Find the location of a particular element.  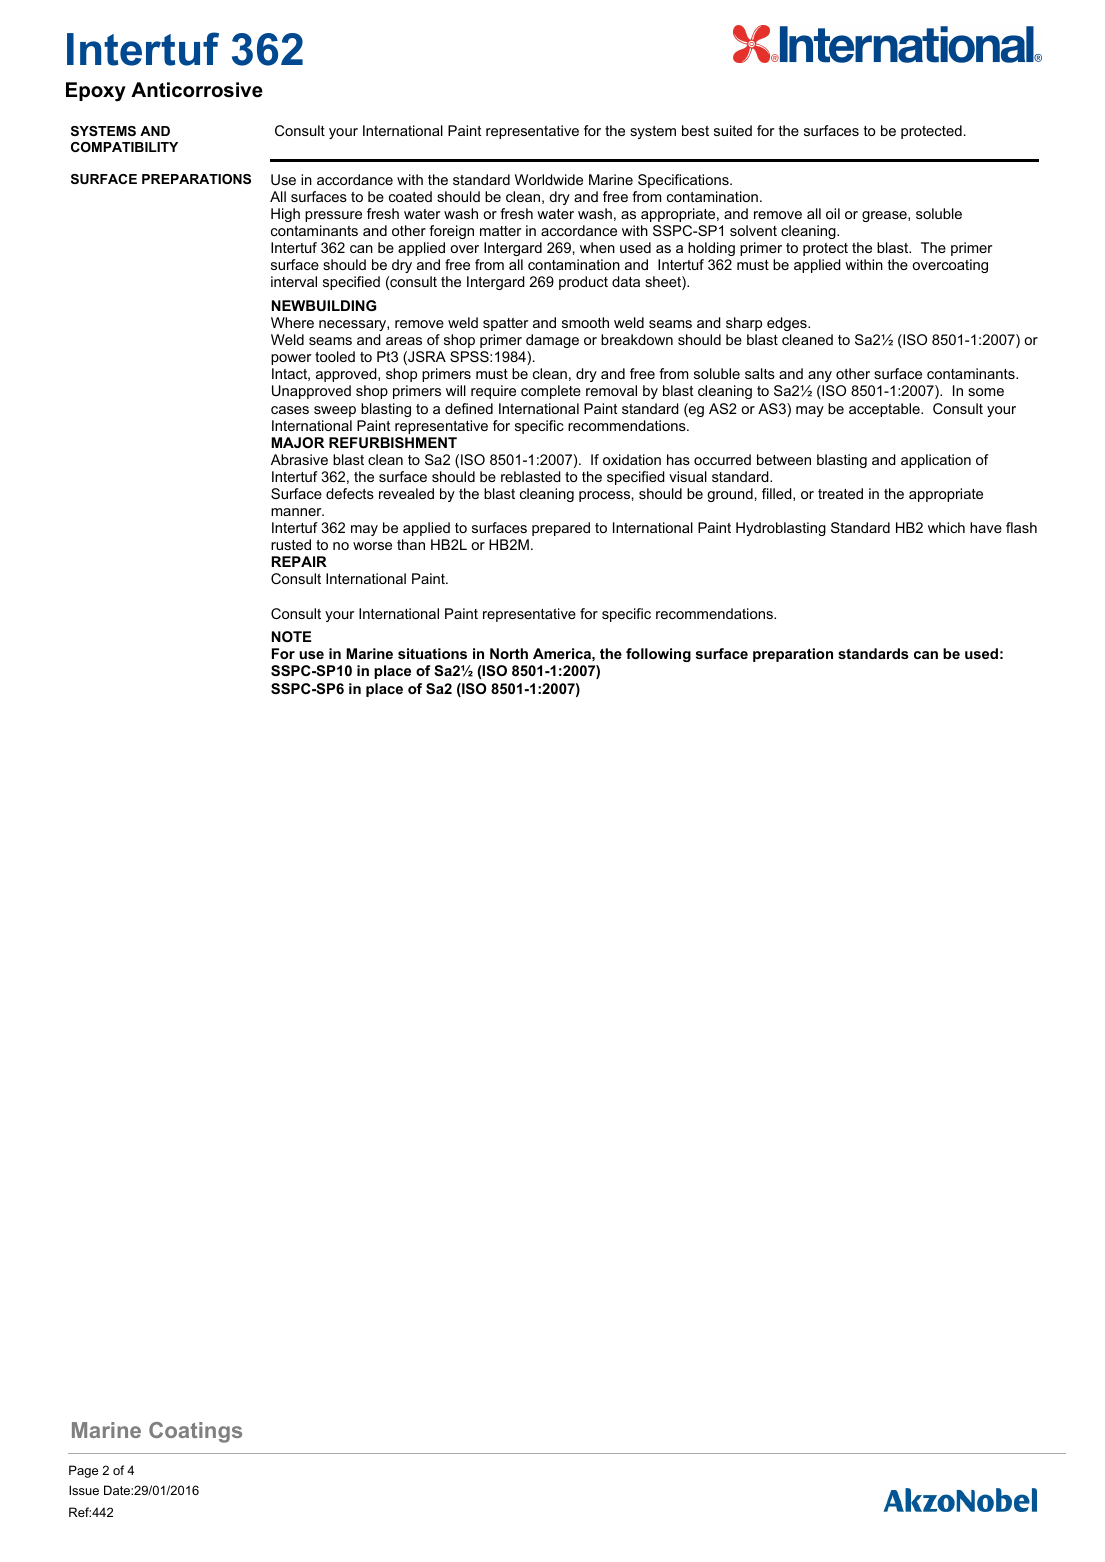

oxidation is located at coordinates (632, 459).
